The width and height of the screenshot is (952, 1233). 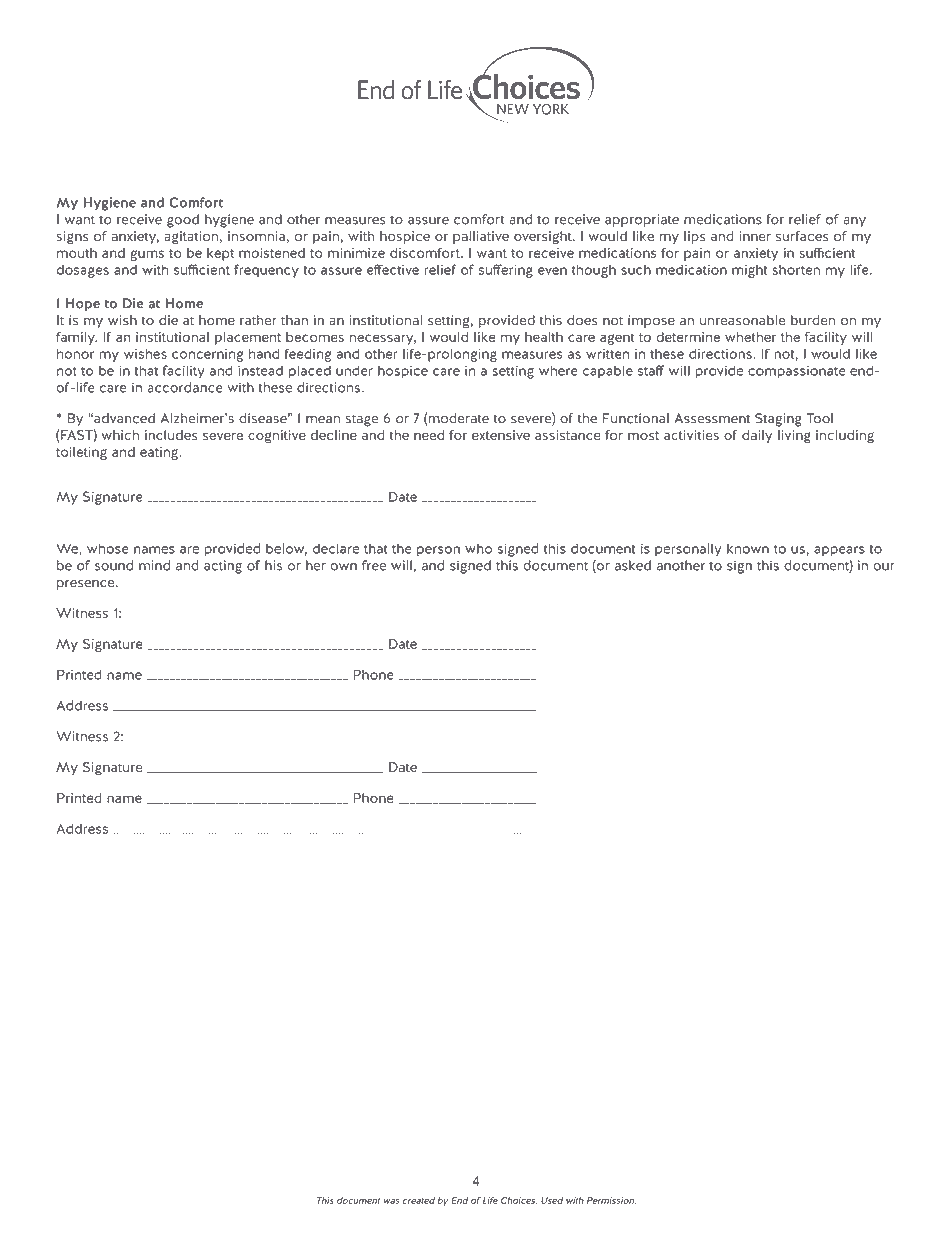 What do you see at coordinates (802, 236) in the screenshot?
I see `surfaces` at bounding box center [802, 236].
